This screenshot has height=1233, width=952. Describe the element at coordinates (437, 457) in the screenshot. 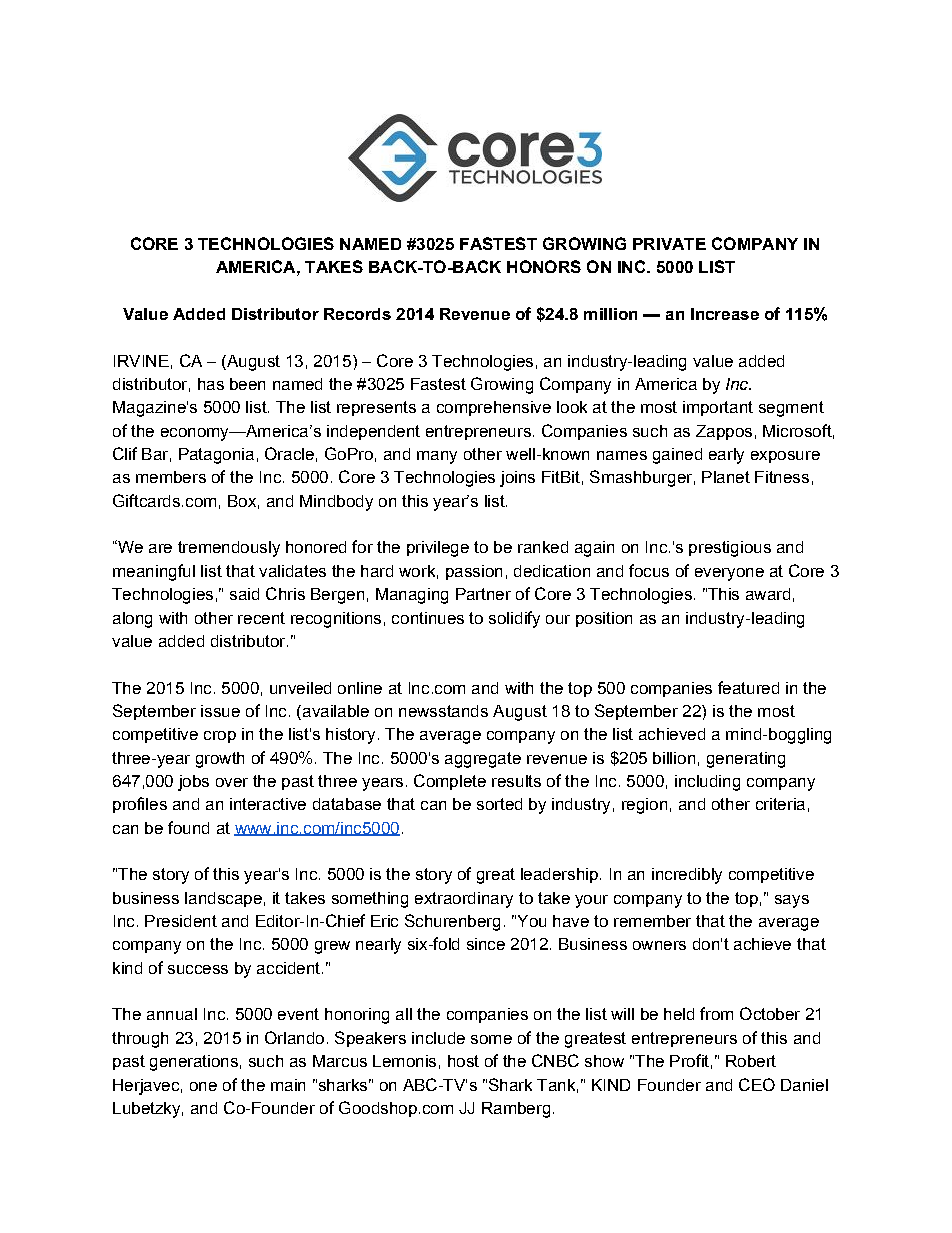

I see `many` at that location.
